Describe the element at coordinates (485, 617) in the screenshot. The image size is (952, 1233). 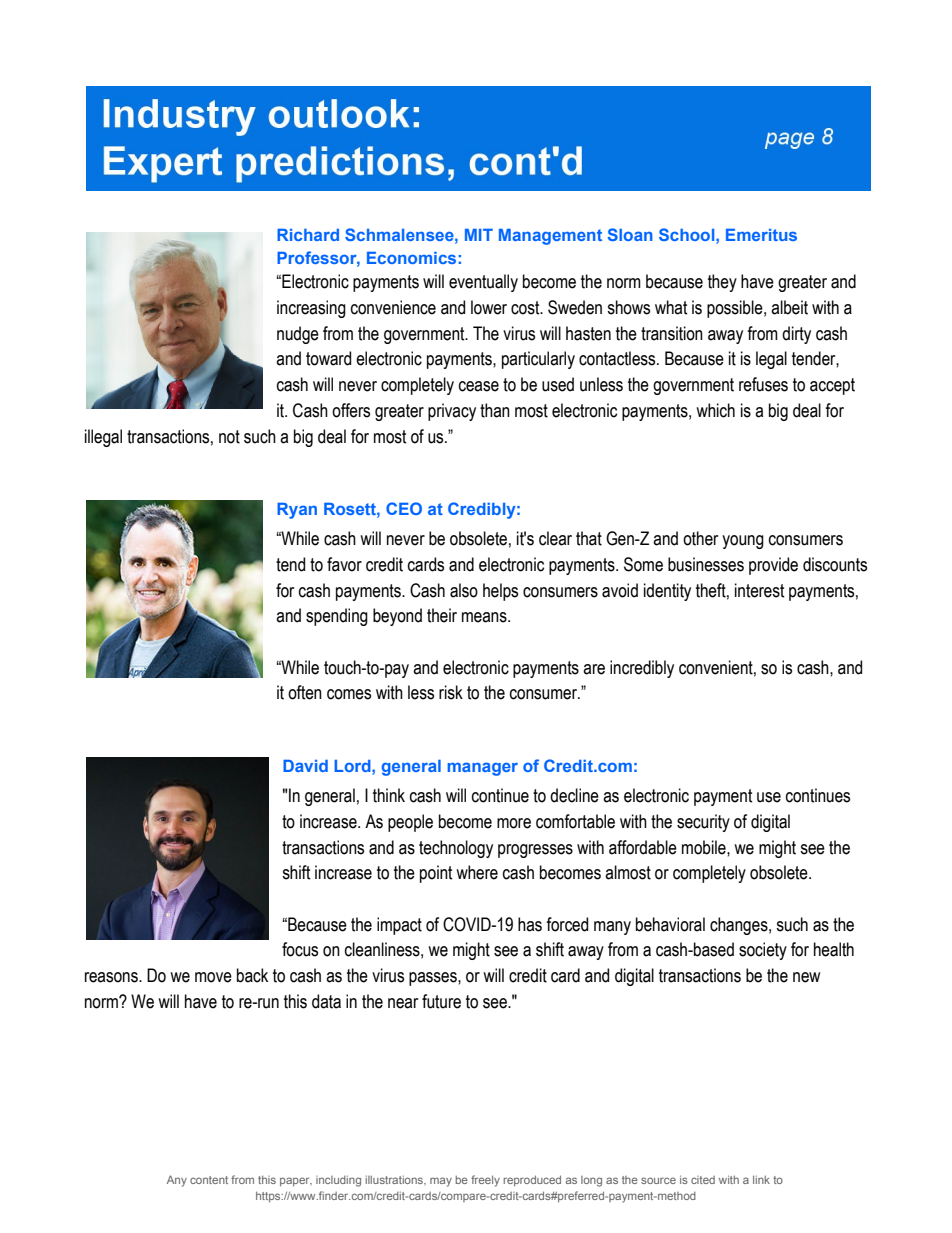
I see `means` at that location.
